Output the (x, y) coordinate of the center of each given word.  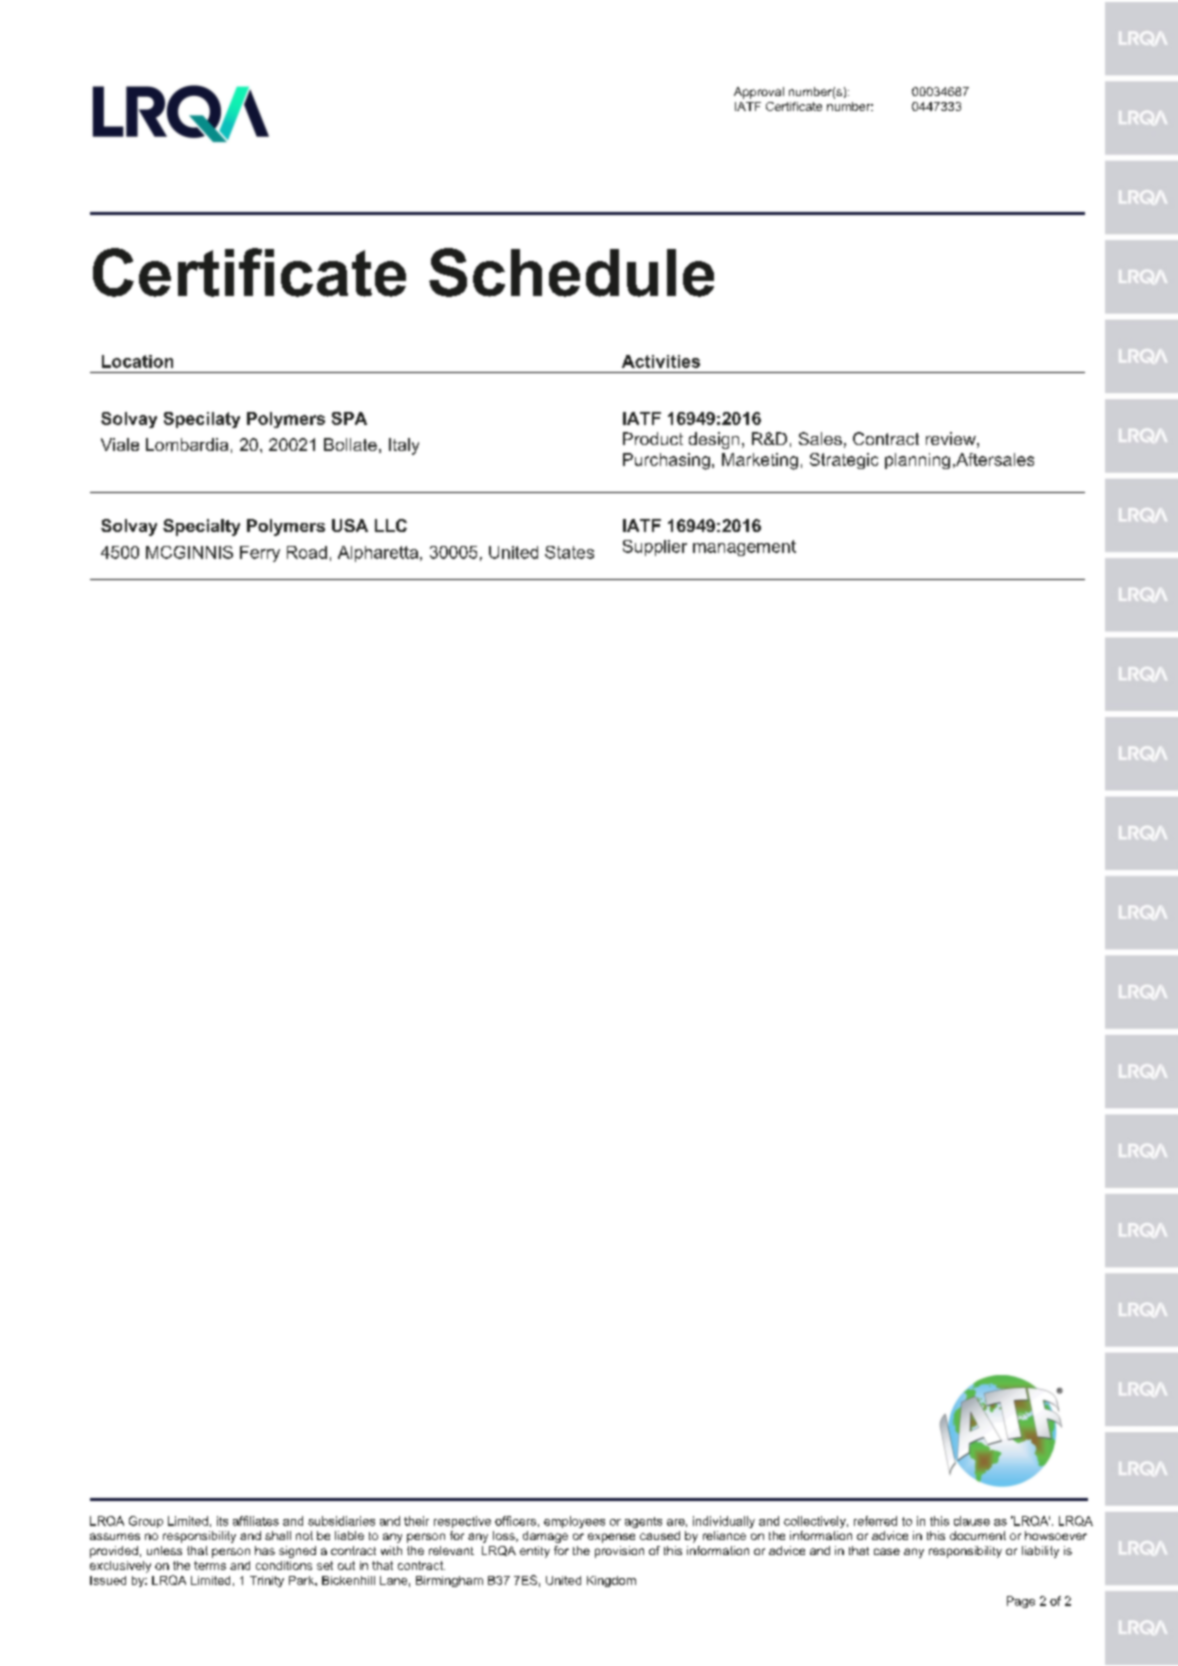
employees (574, 1522)
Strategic (844, 461)
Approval (759, 93)
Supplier (655, 548)
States (569, 552)
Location (137, 361)
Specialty (201, 527)
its (222, 1521)
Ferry (260, 554)
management (744, 548)
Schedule (571, 272)
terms (210, 1565)
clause (972, 1521)
